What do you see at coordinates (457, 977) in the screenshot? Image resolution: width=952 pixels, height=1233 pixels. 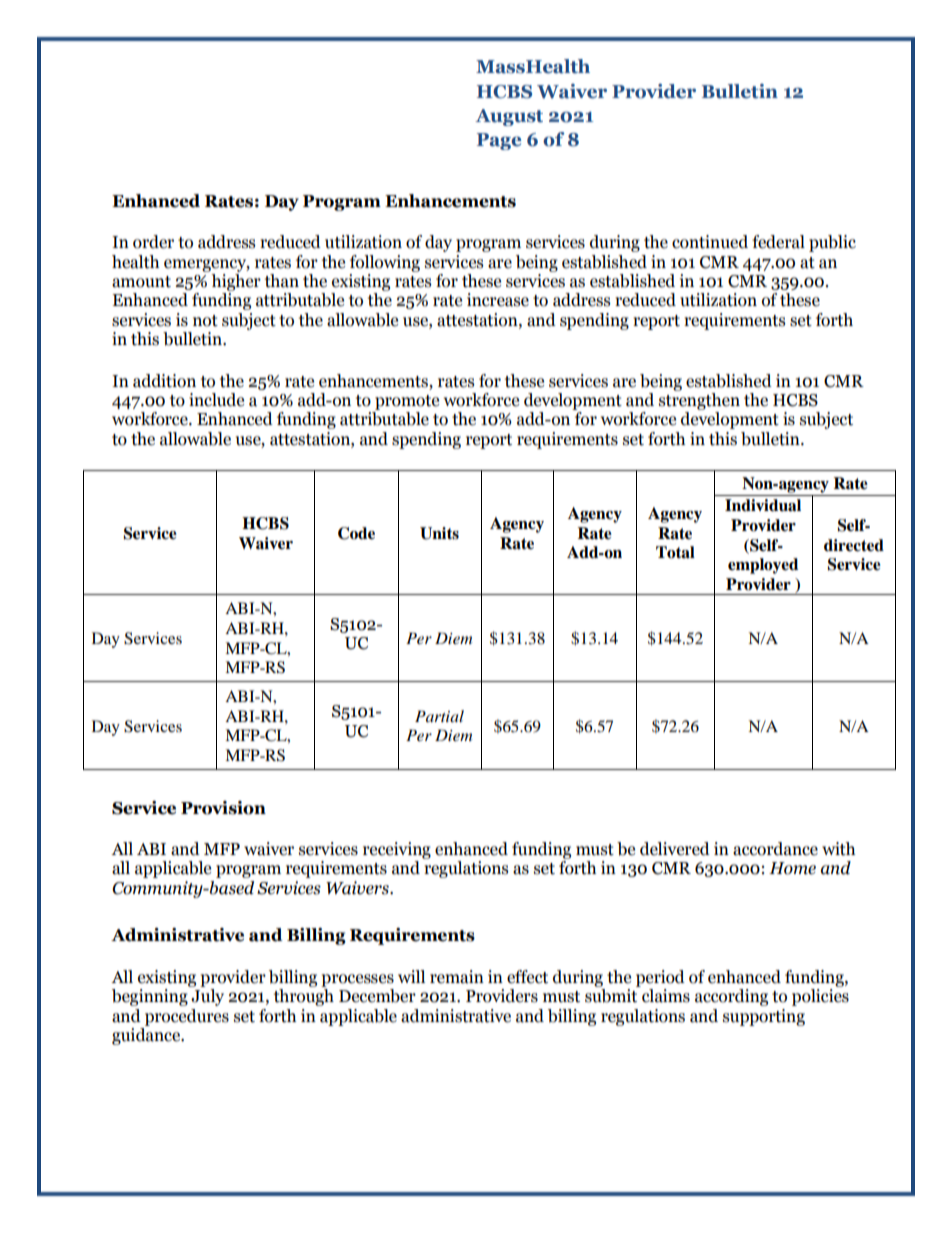 I see `remain` at bounding box center [457, 977].
